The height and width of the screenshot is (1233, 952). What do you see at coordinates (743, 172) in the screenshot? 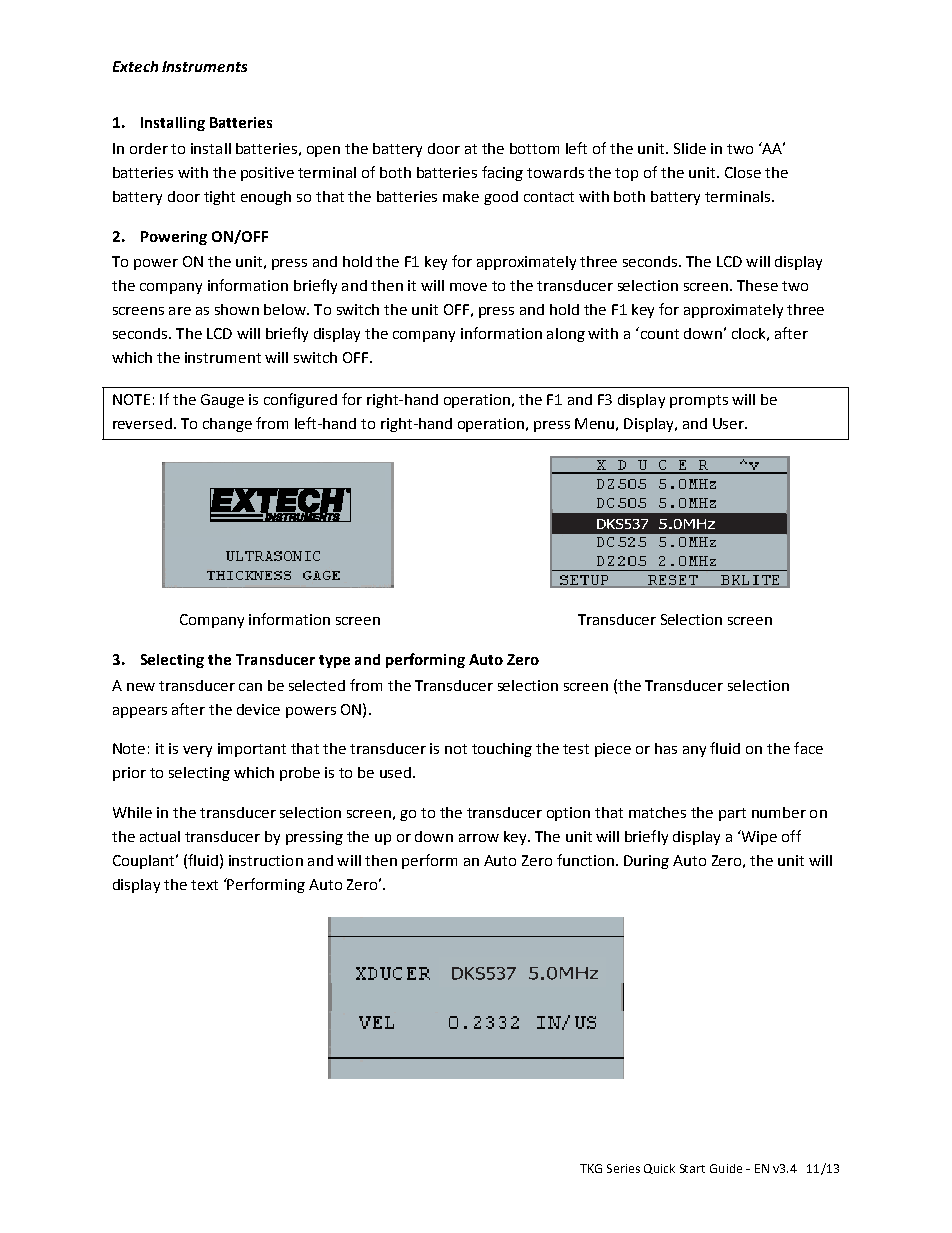
I see `Close` at bounding box center [743, 172].
